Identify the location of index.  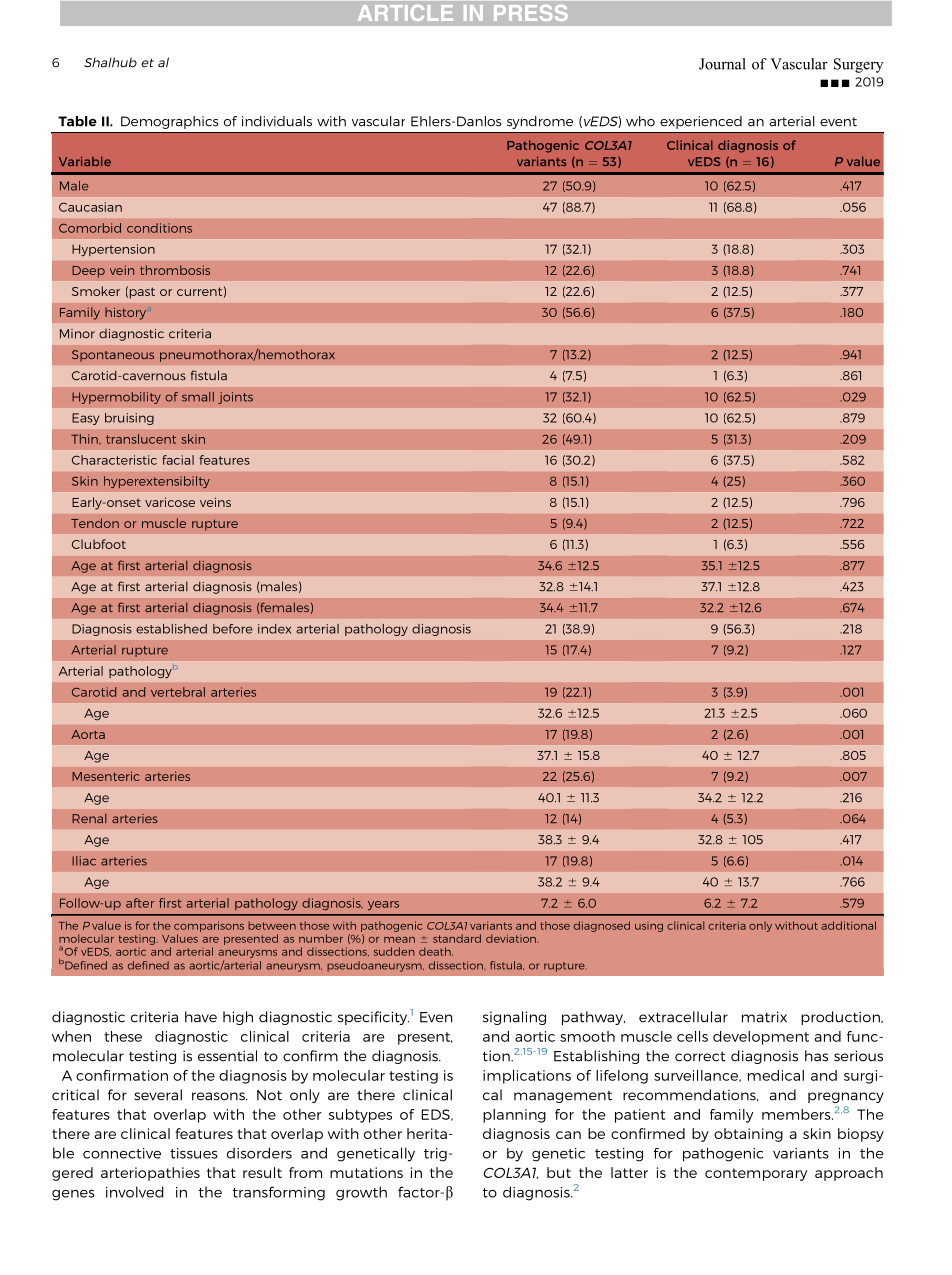
(274, 629).
